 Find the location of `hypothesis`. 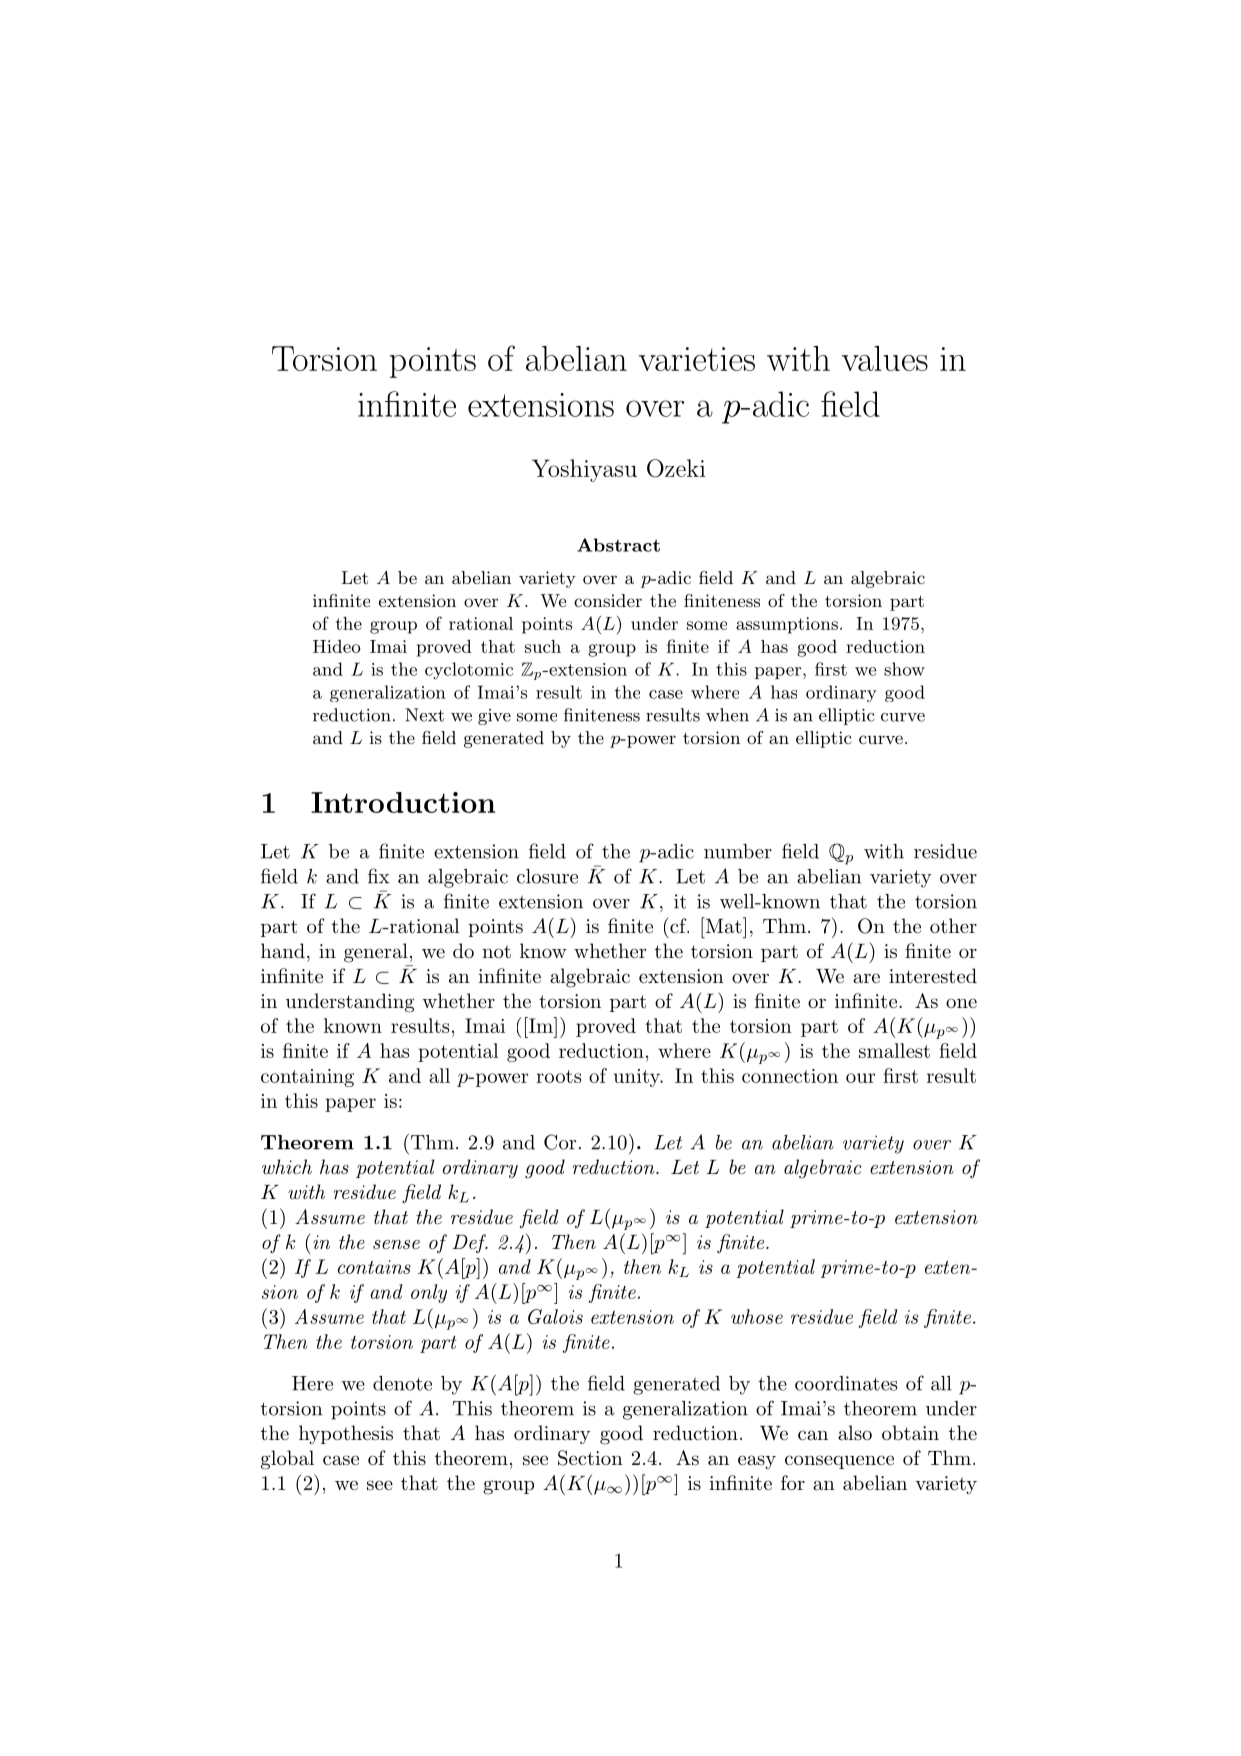

hypothesis is located at coordinates (346, 1434).
